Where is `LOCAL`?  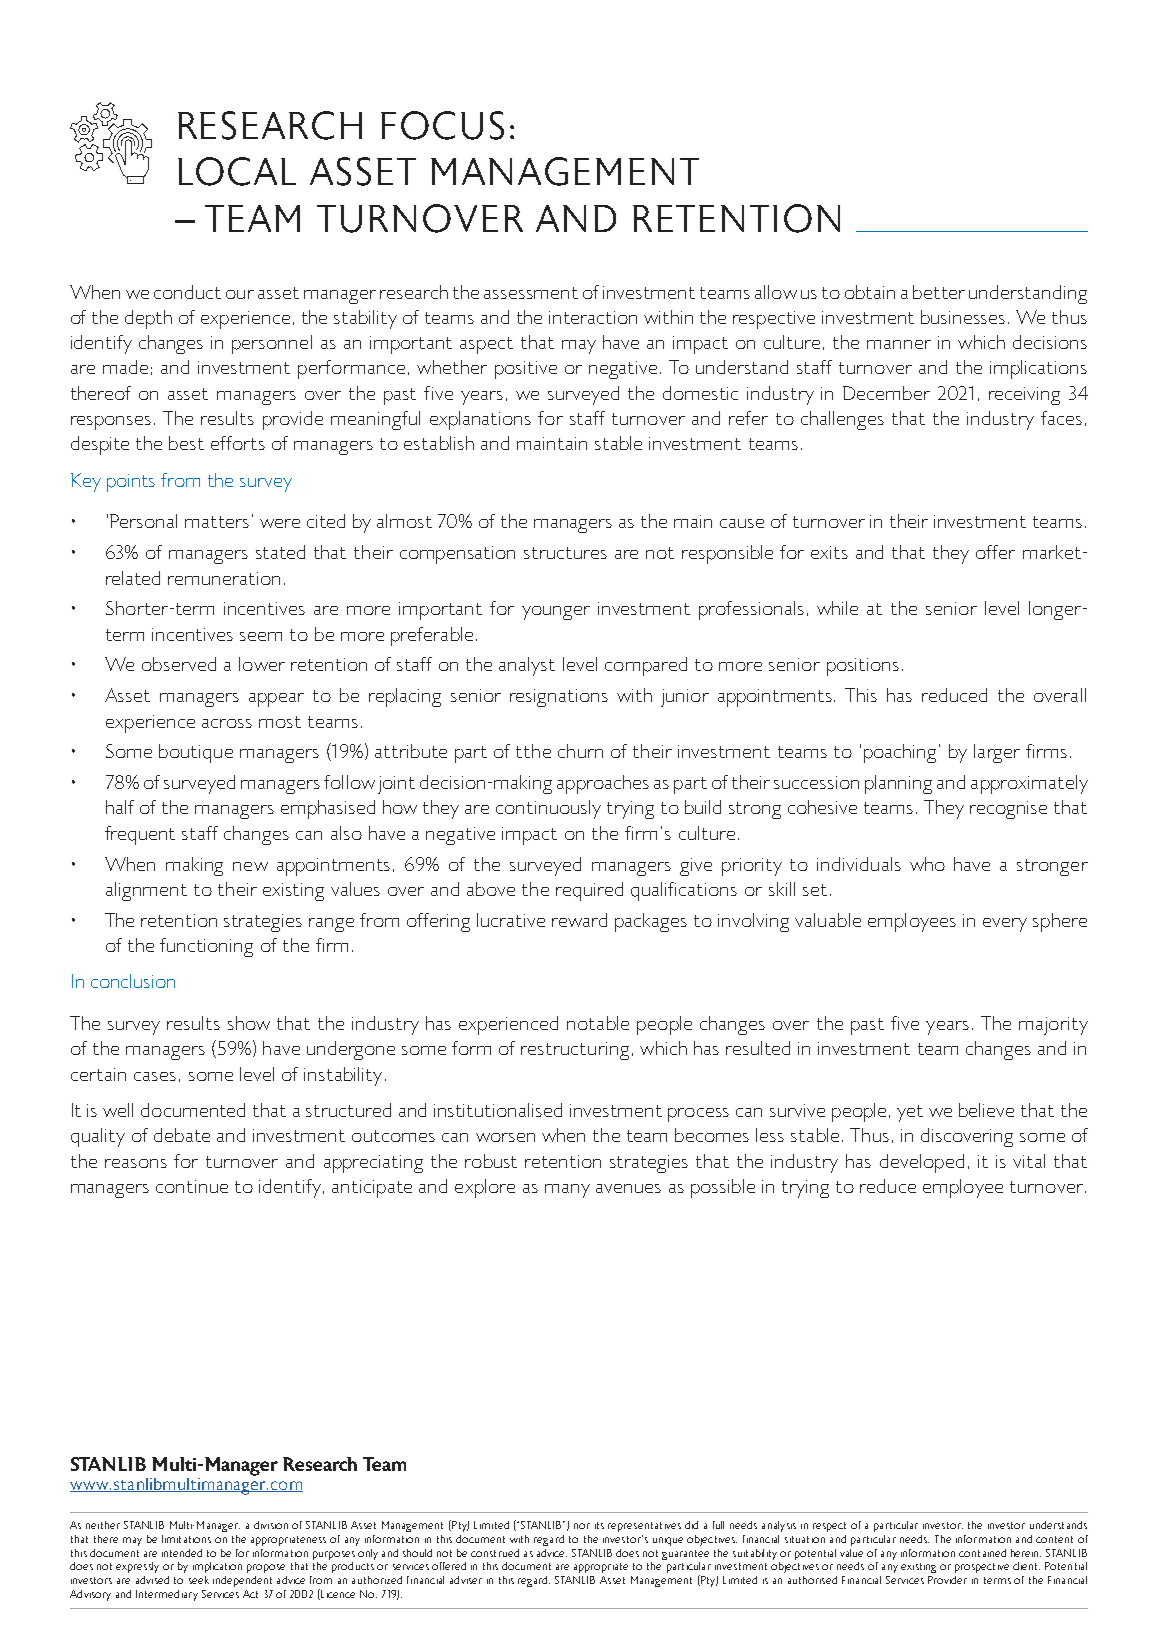
LOCAL is located at coordinates (237, 171).
